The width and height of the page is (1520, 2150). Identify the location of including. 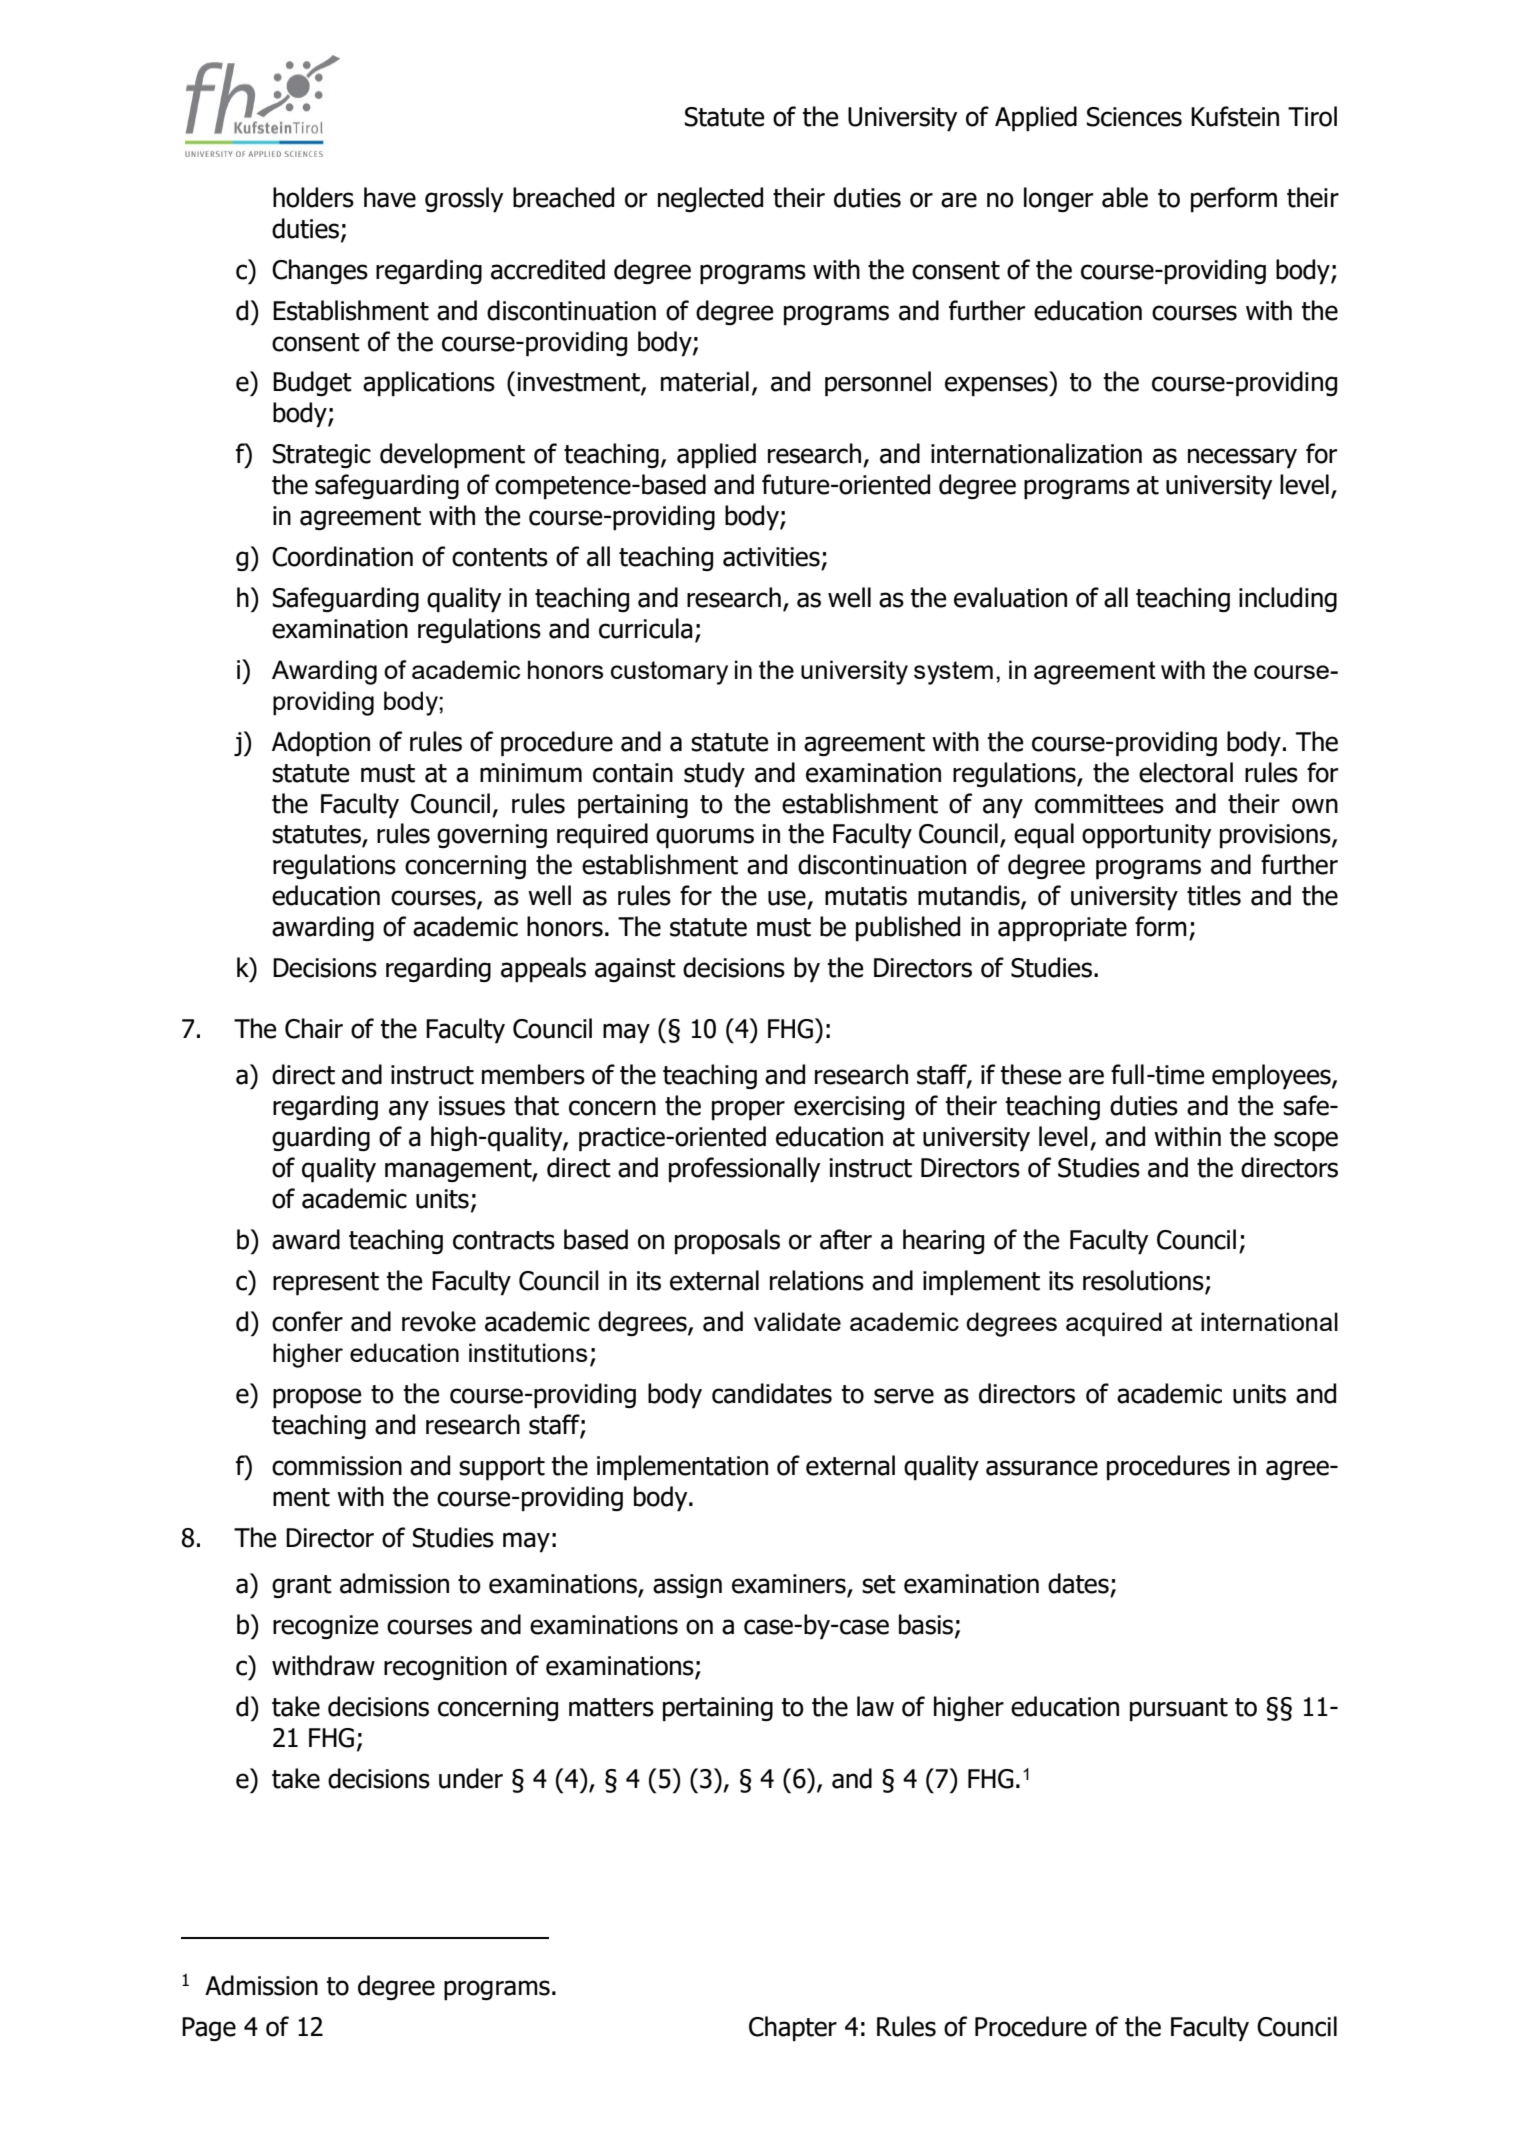
(1288, 599).
